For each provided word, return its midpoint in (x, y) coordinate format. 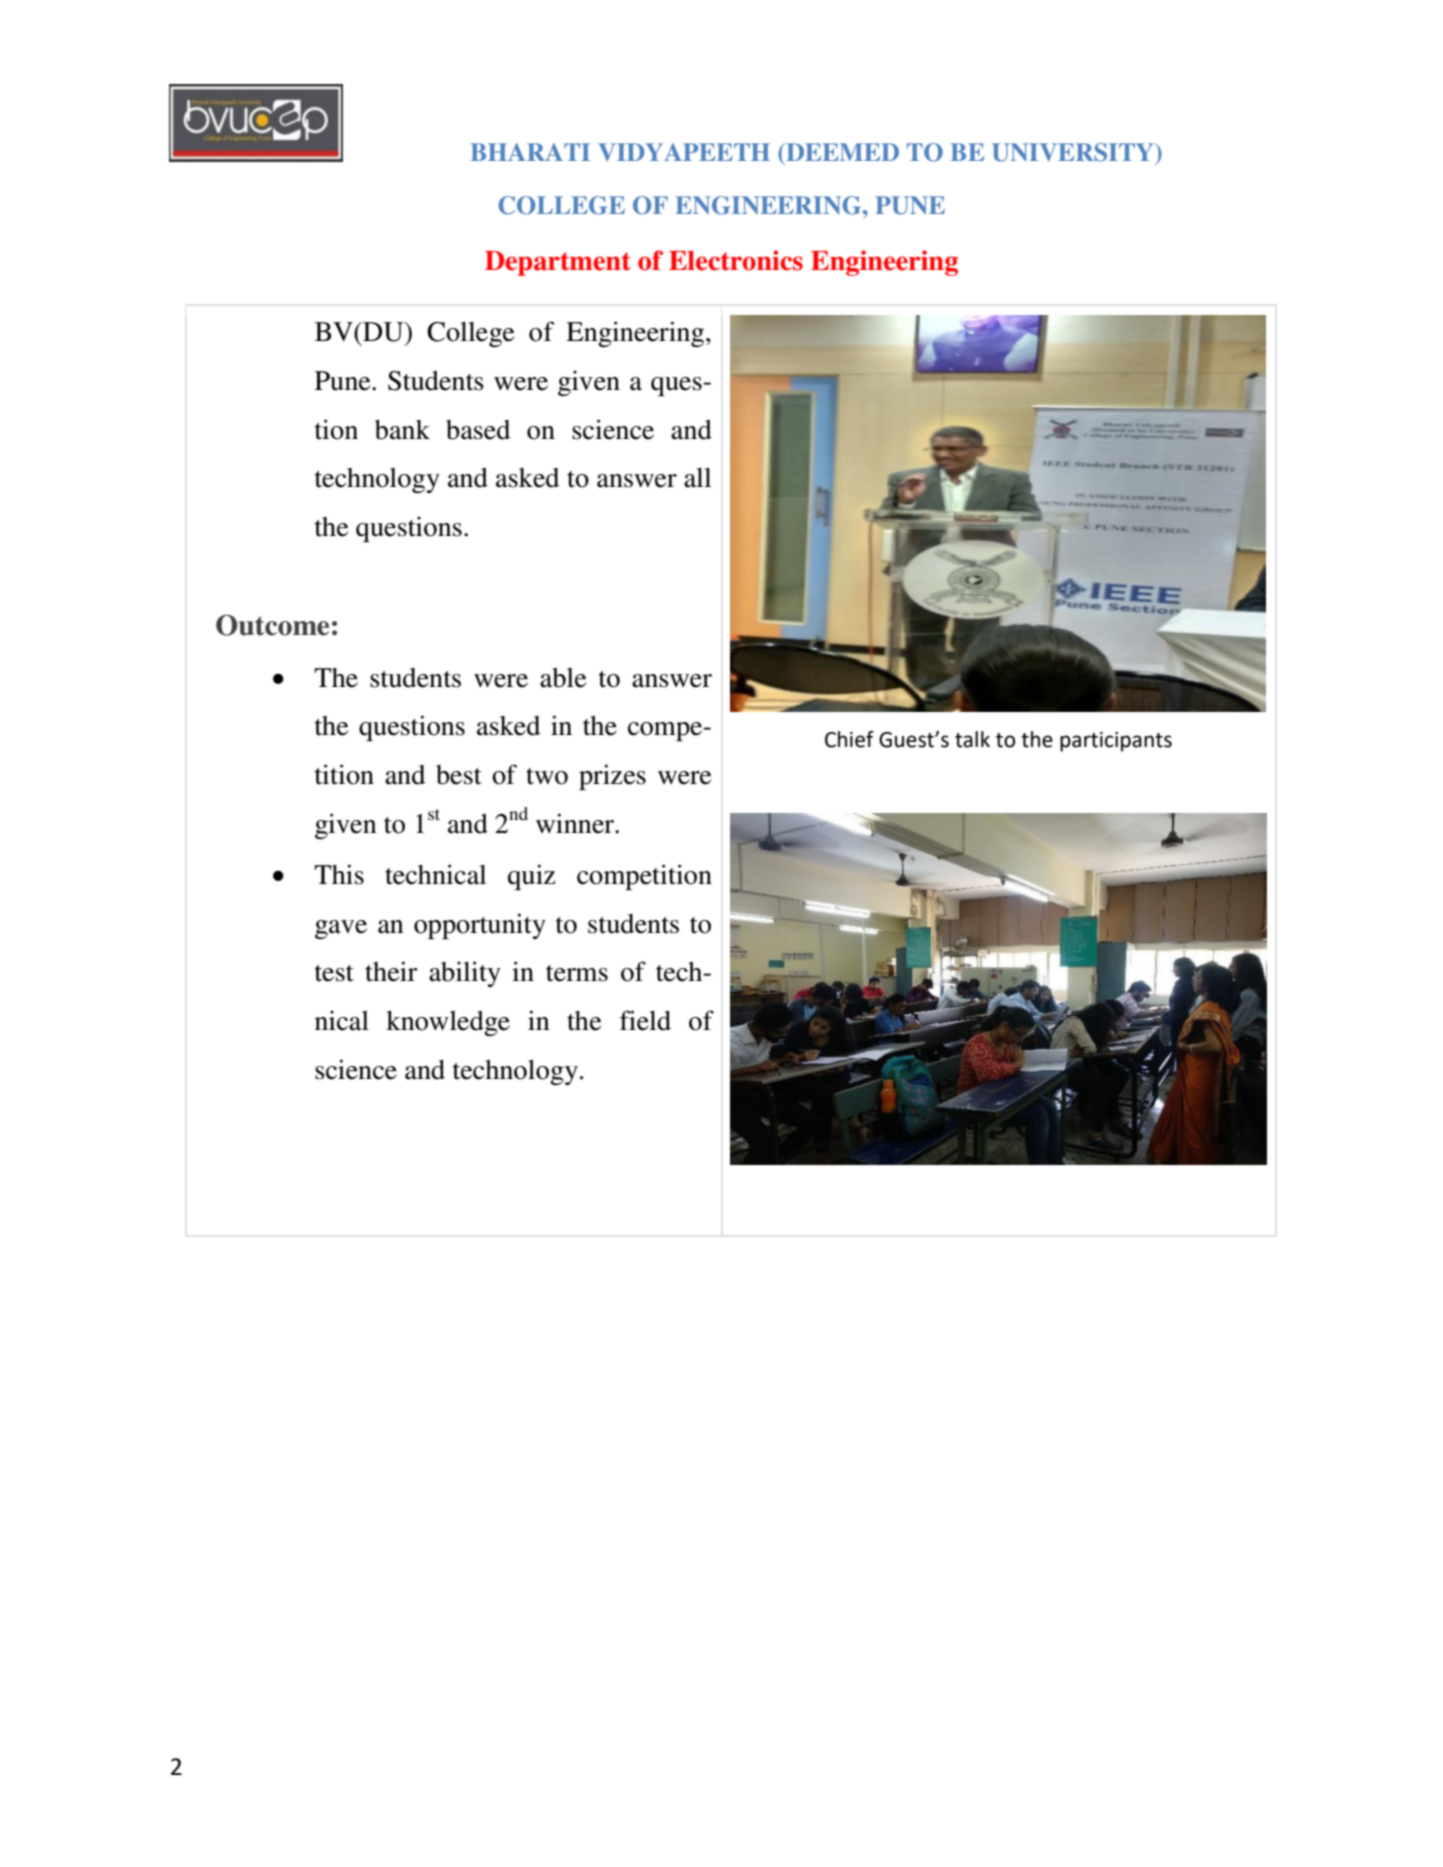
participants (1116, 742)
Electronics (736, 260)
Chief (849, 739)
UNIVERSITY (1074, 152)
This (339, 874)
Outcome (272, 625)
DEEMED (841, 152)
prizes (612, 777)
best (459, 775)
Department (558, 263)
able (563, 678)
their (391, 971)
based (478, 430)
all (697, 478)
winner (576, 823)
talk (972, 739)
